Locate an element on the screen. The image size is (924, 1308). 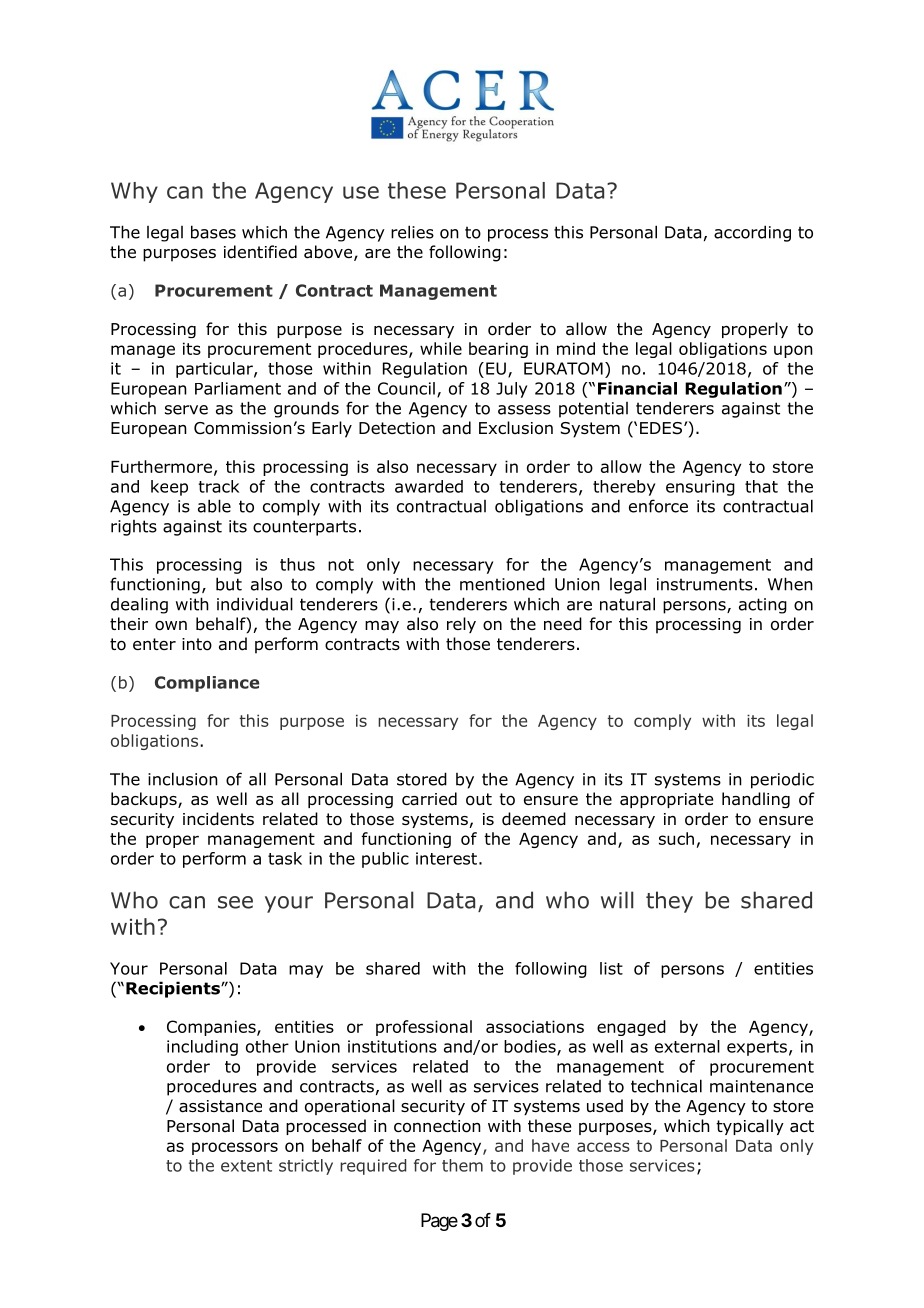
Compliance is located at coordinates (207, 684).
